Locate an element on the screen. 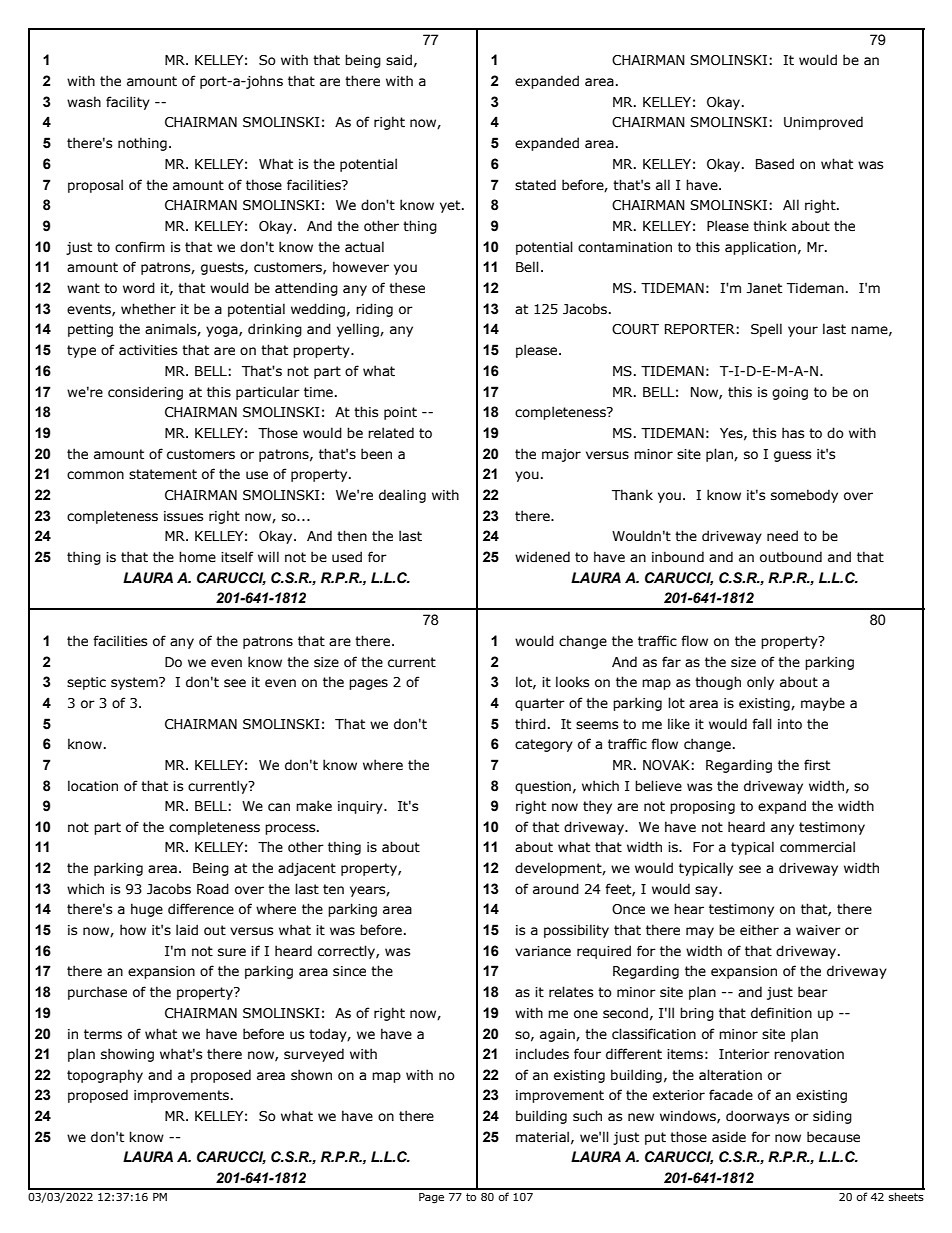 The image size is (952, 1233). facility is located at coordinates (128, 103).
